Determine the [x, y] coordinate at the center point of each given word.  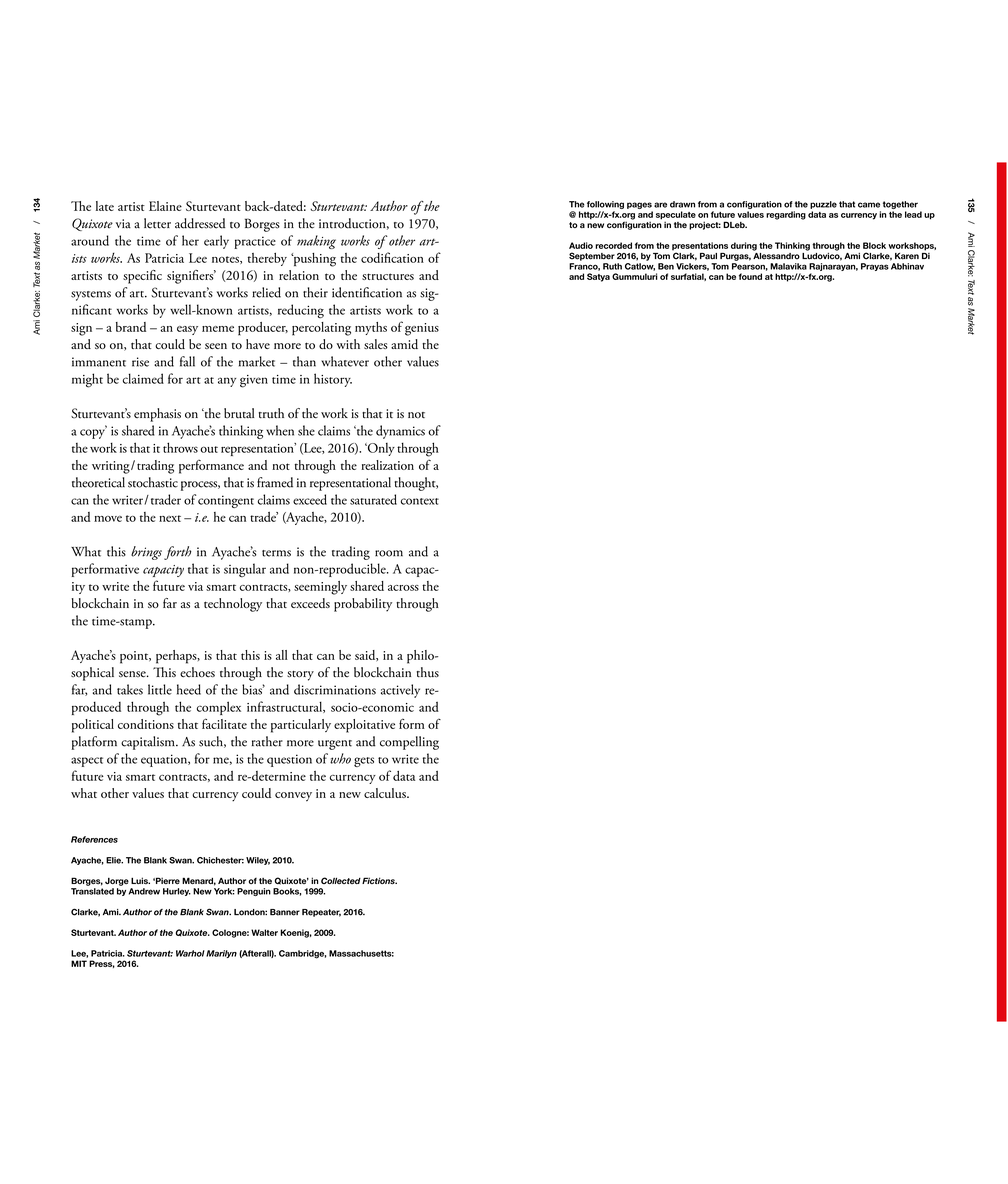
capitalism [149, 743]
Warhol [190, 953]
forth [178, 553]
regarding [786, 215]
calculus [386, 793]
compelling [409, 743]
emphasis [157, 415]
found [750, 276]
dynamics [400, 432]
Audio [581, 245]
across [403, 588]
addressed [200, 223]
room [389, 553]
